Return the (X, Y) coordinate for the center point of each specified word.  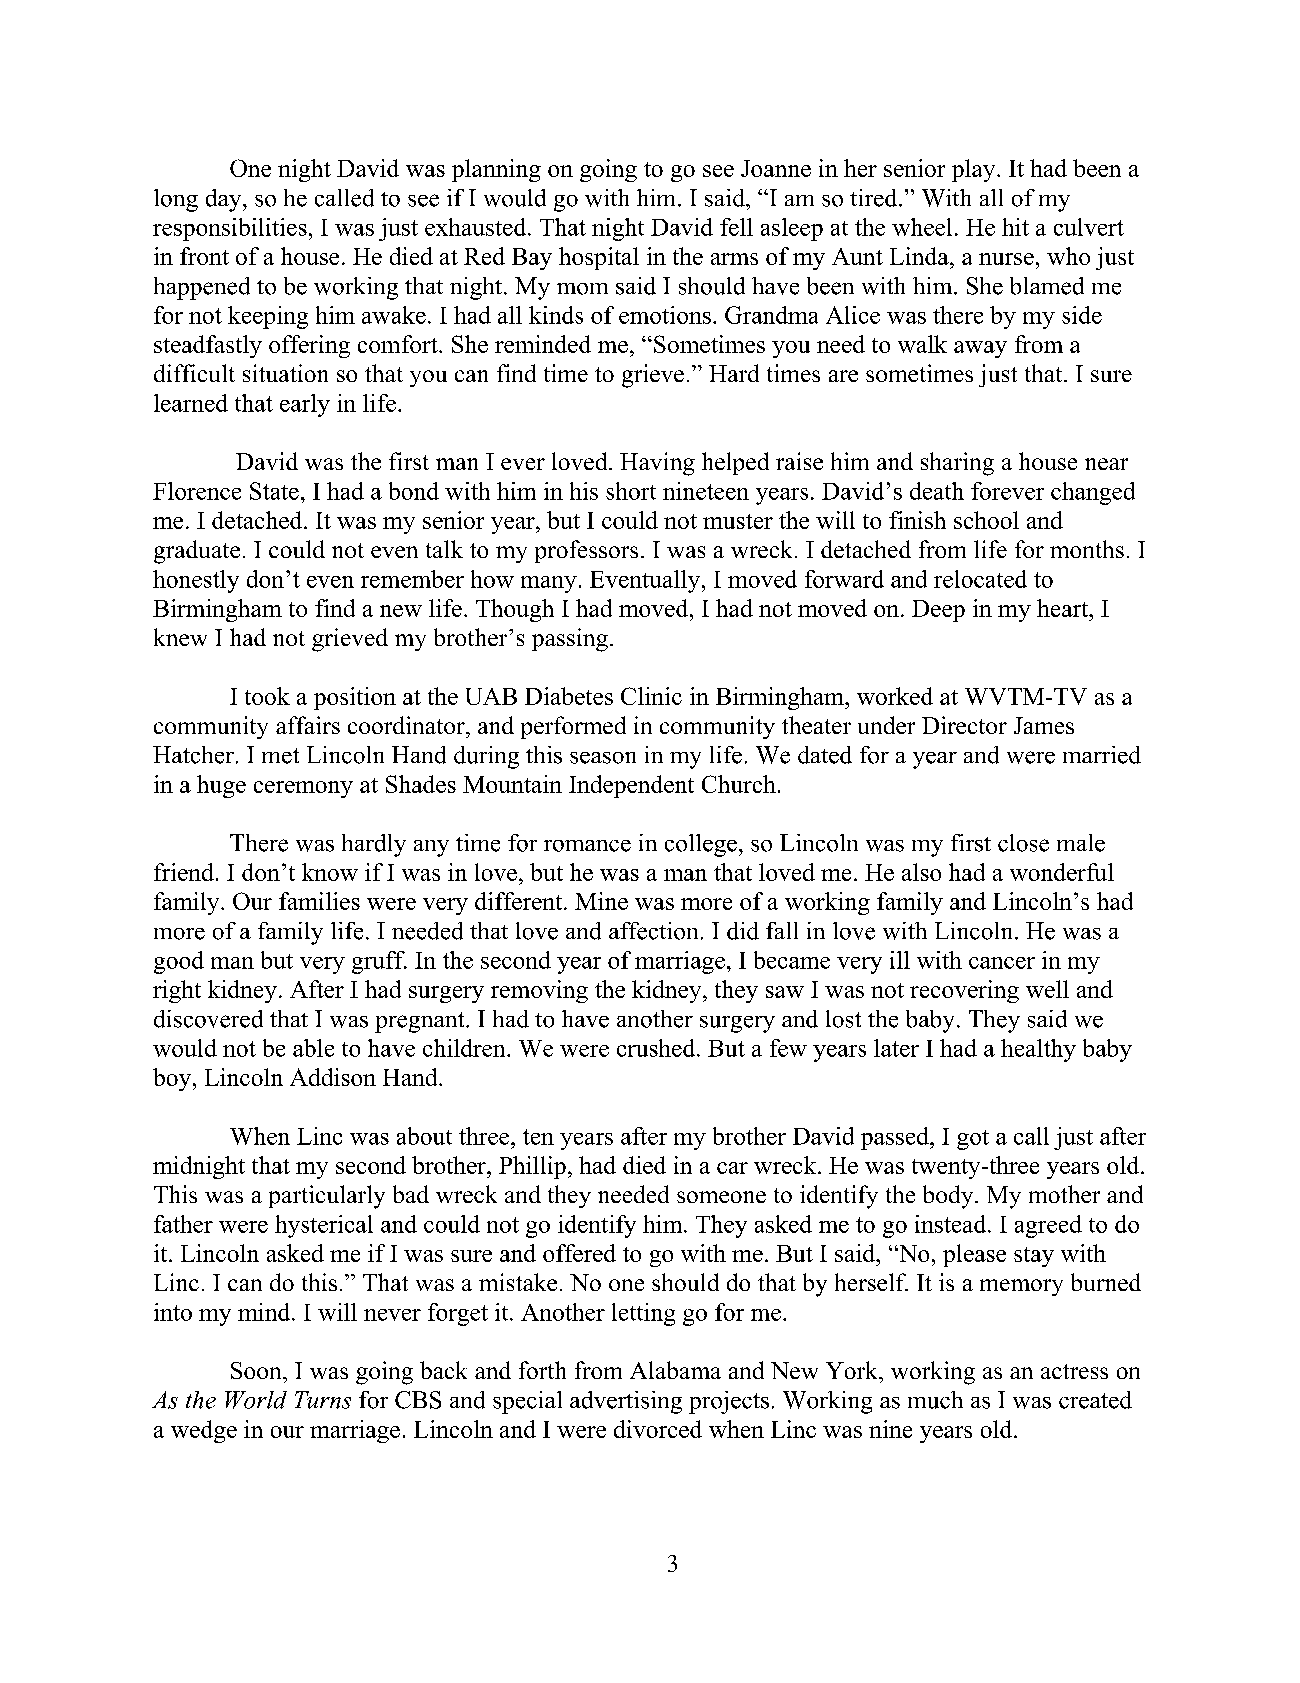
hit (1015, 227)
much (935, 1400)
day (225, 200)
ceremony (303, 789)
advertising (626, 1402)
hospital (599, 258)
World (256, 1400)
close (1023, 843)
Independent (631, 786)
